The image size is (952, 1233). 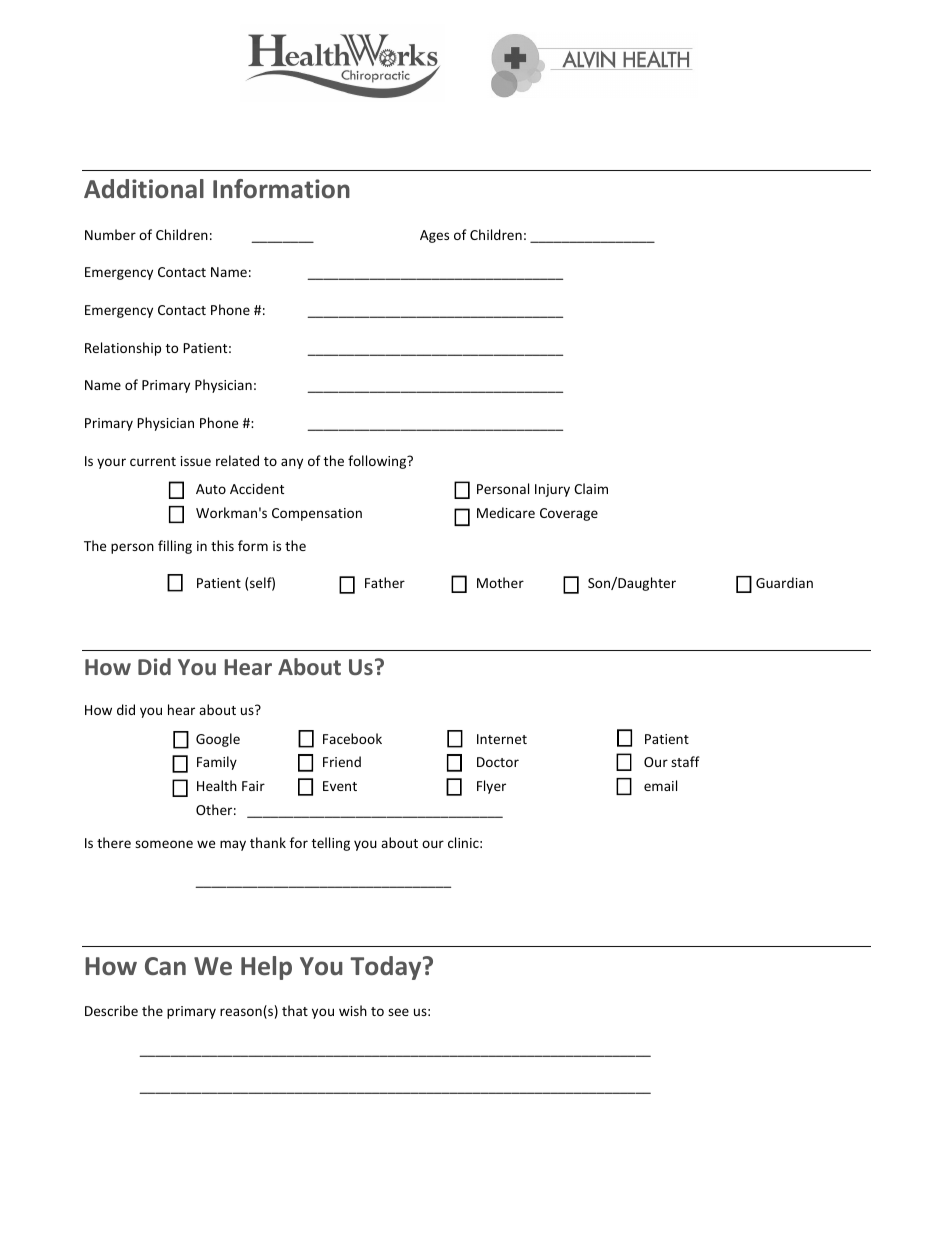 I want to click on Additional, so click(x=144, y=189).
